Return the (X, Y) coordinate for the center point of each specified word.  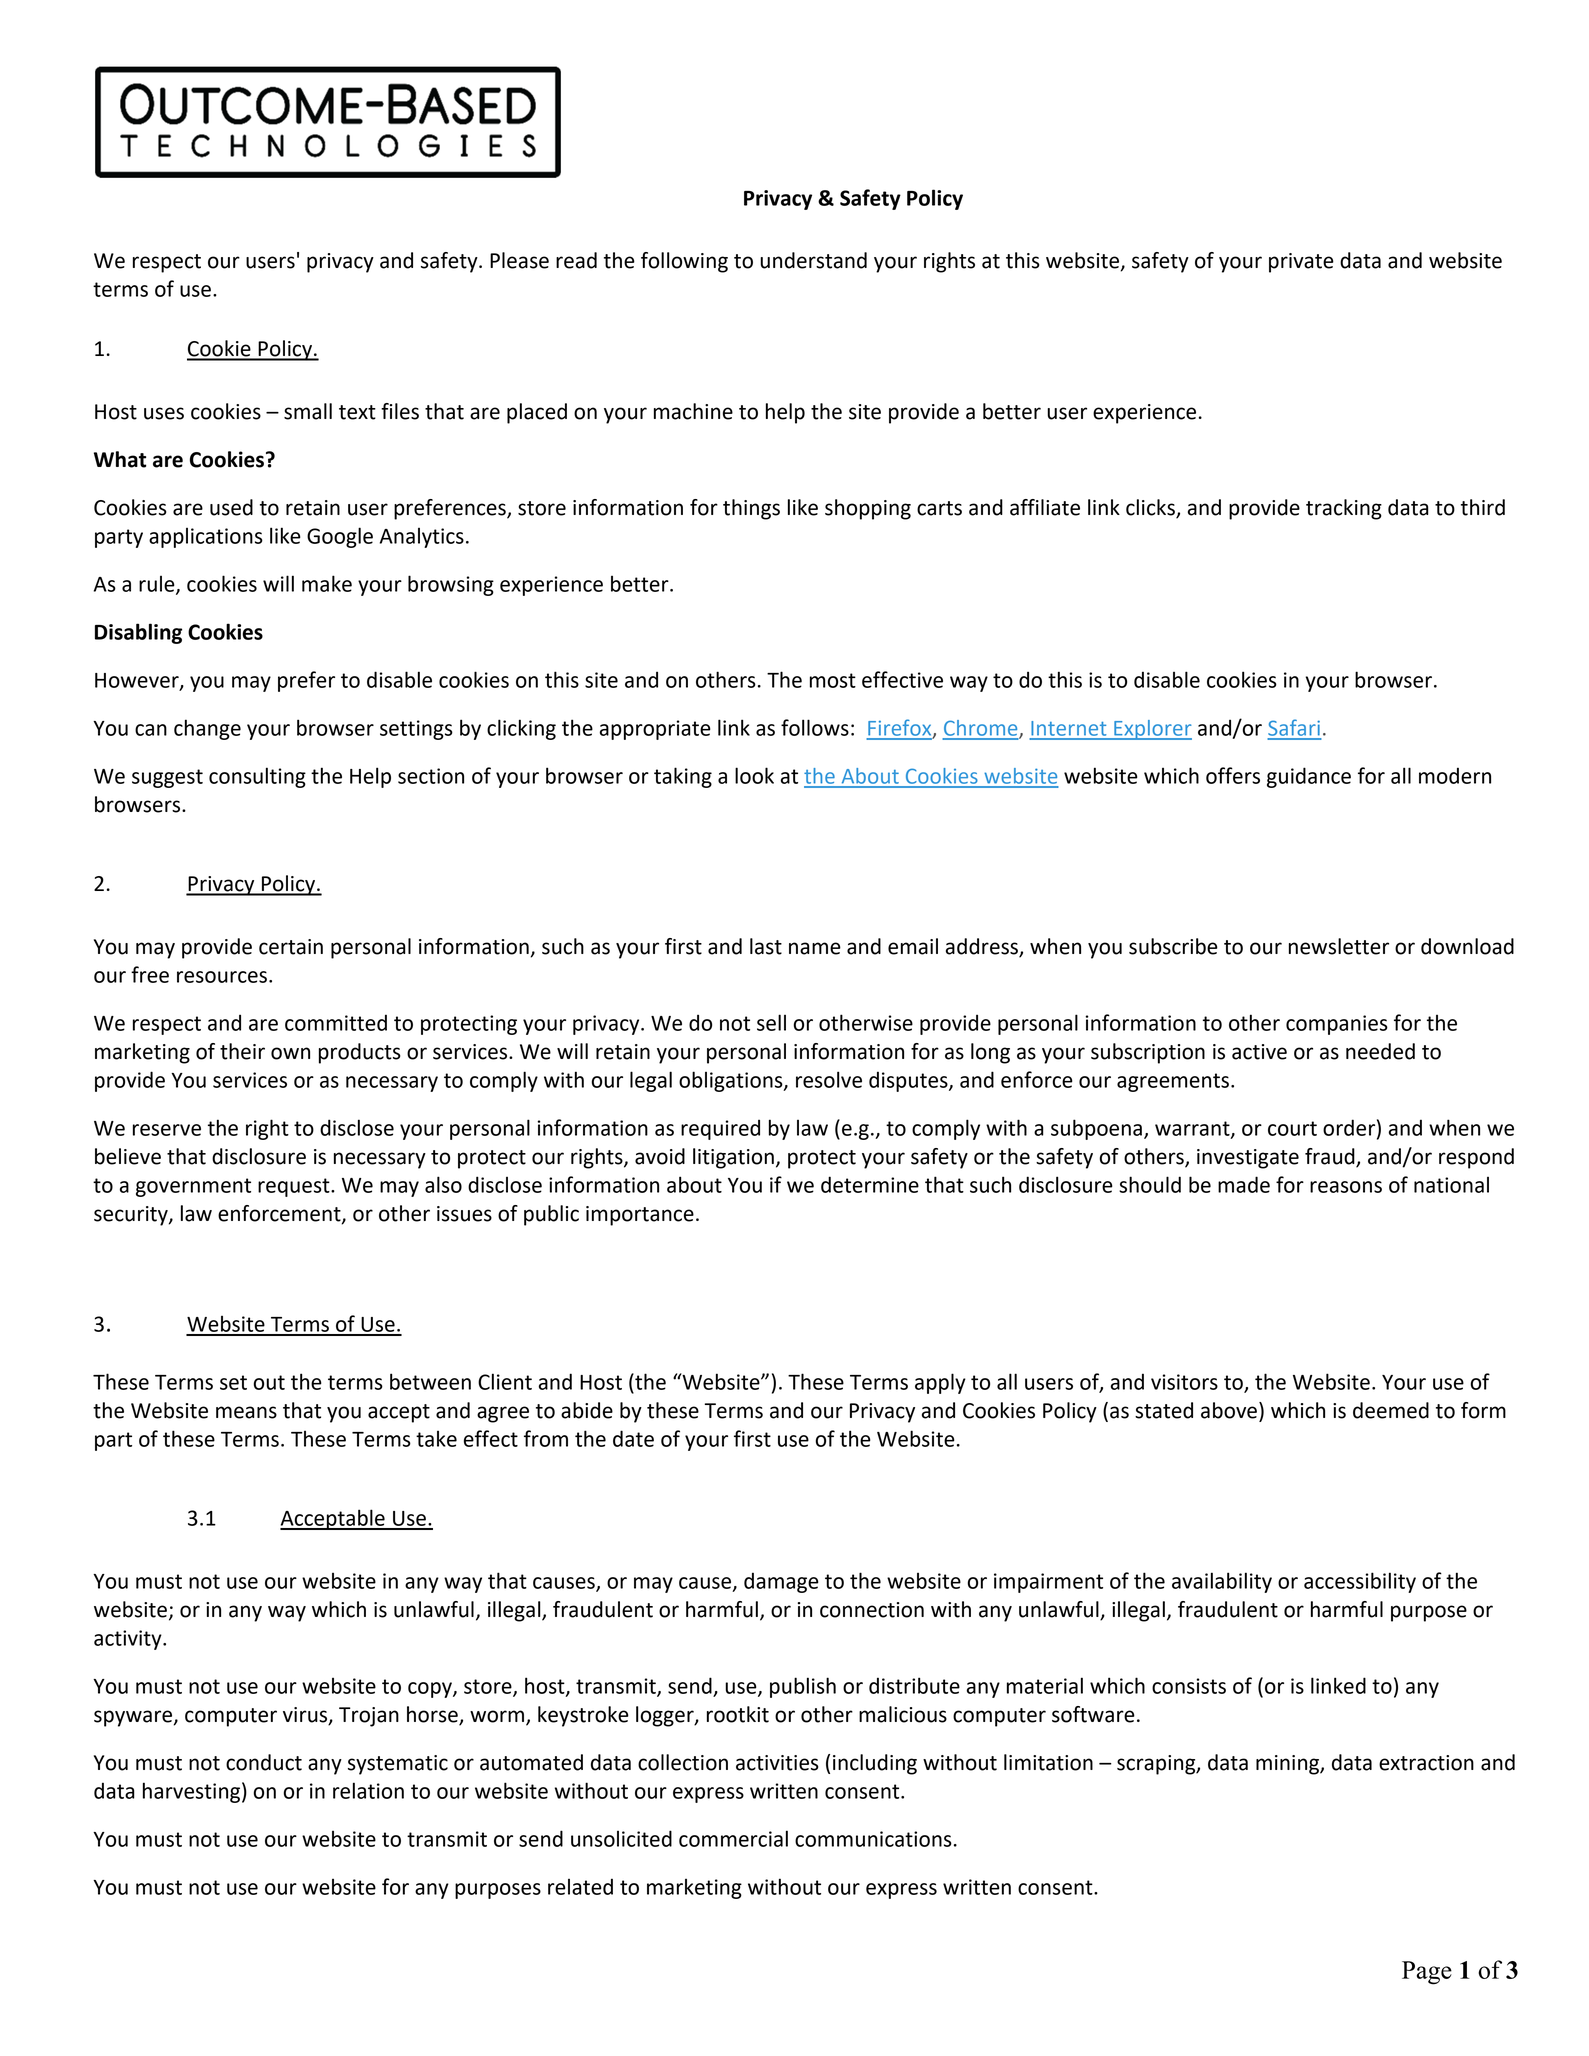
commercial (733, 1838)
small (308, 411)
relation (368, 1790)
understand (813, 260)
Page (1427, 1973)
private (1301, 263)
